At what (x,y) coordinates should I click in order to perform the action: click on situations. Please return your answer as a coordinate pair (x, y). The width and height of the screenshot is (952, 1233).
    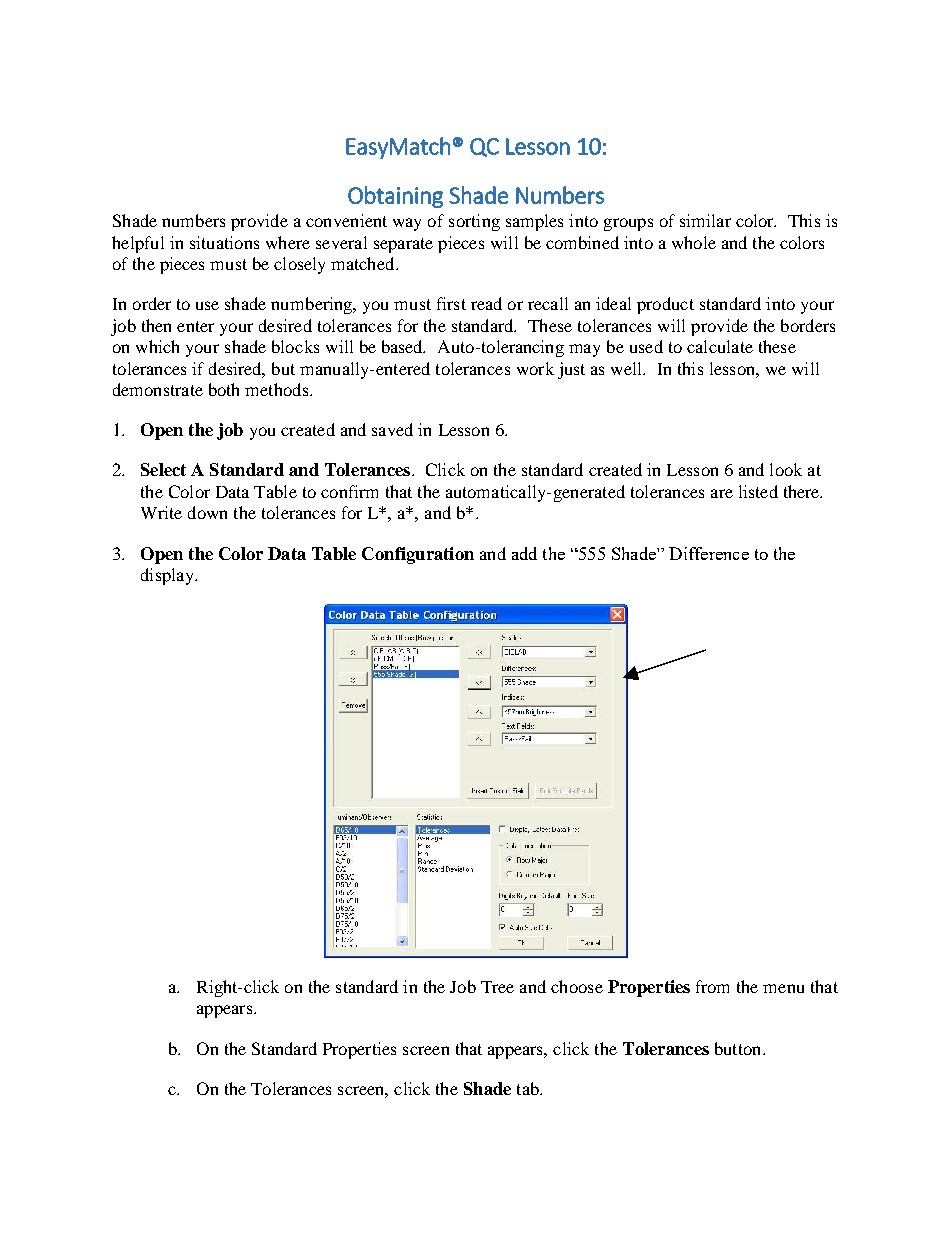
    Looking at the image, I should click on (224, 242).
